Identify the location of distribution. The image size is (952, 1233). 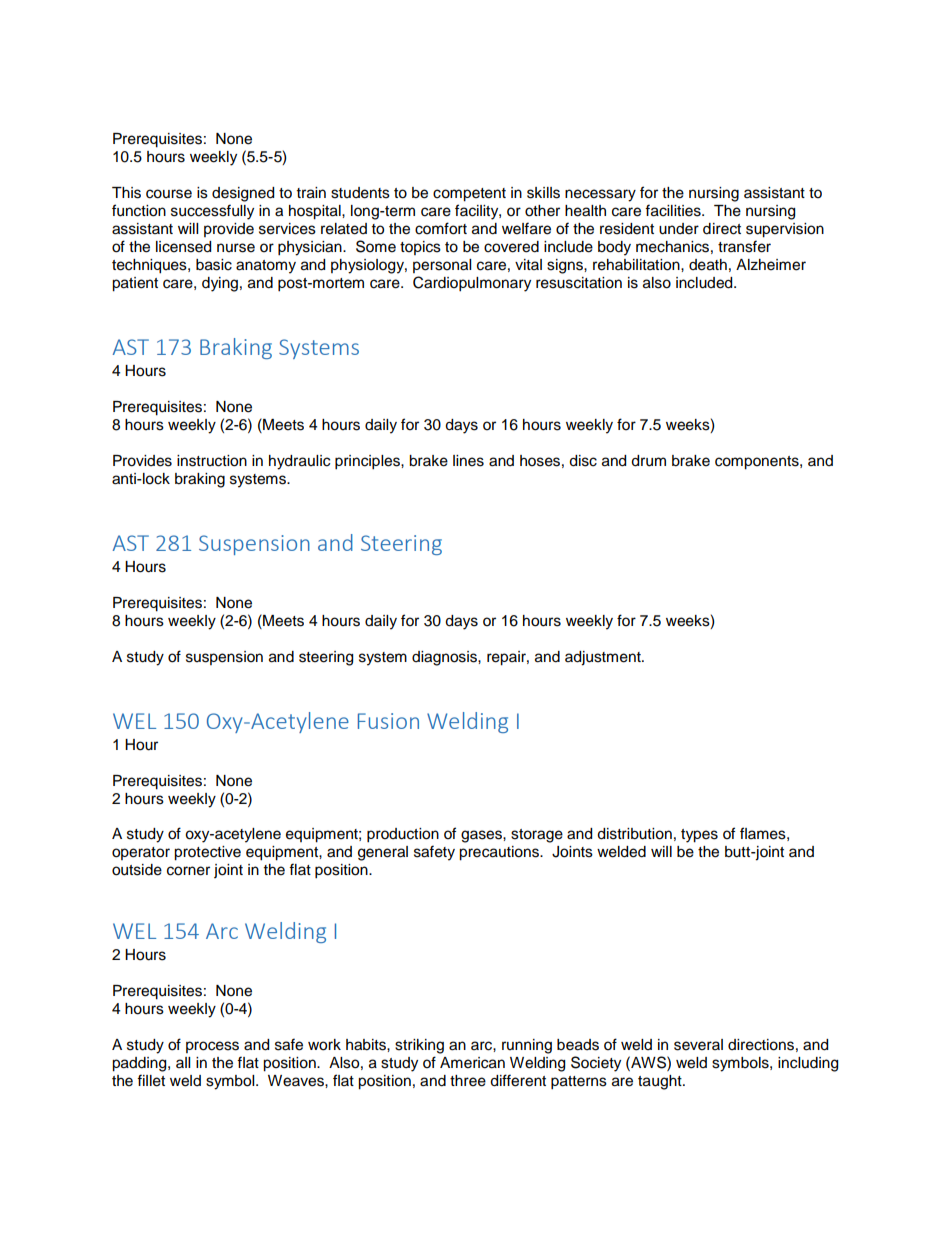
(634, 834).
